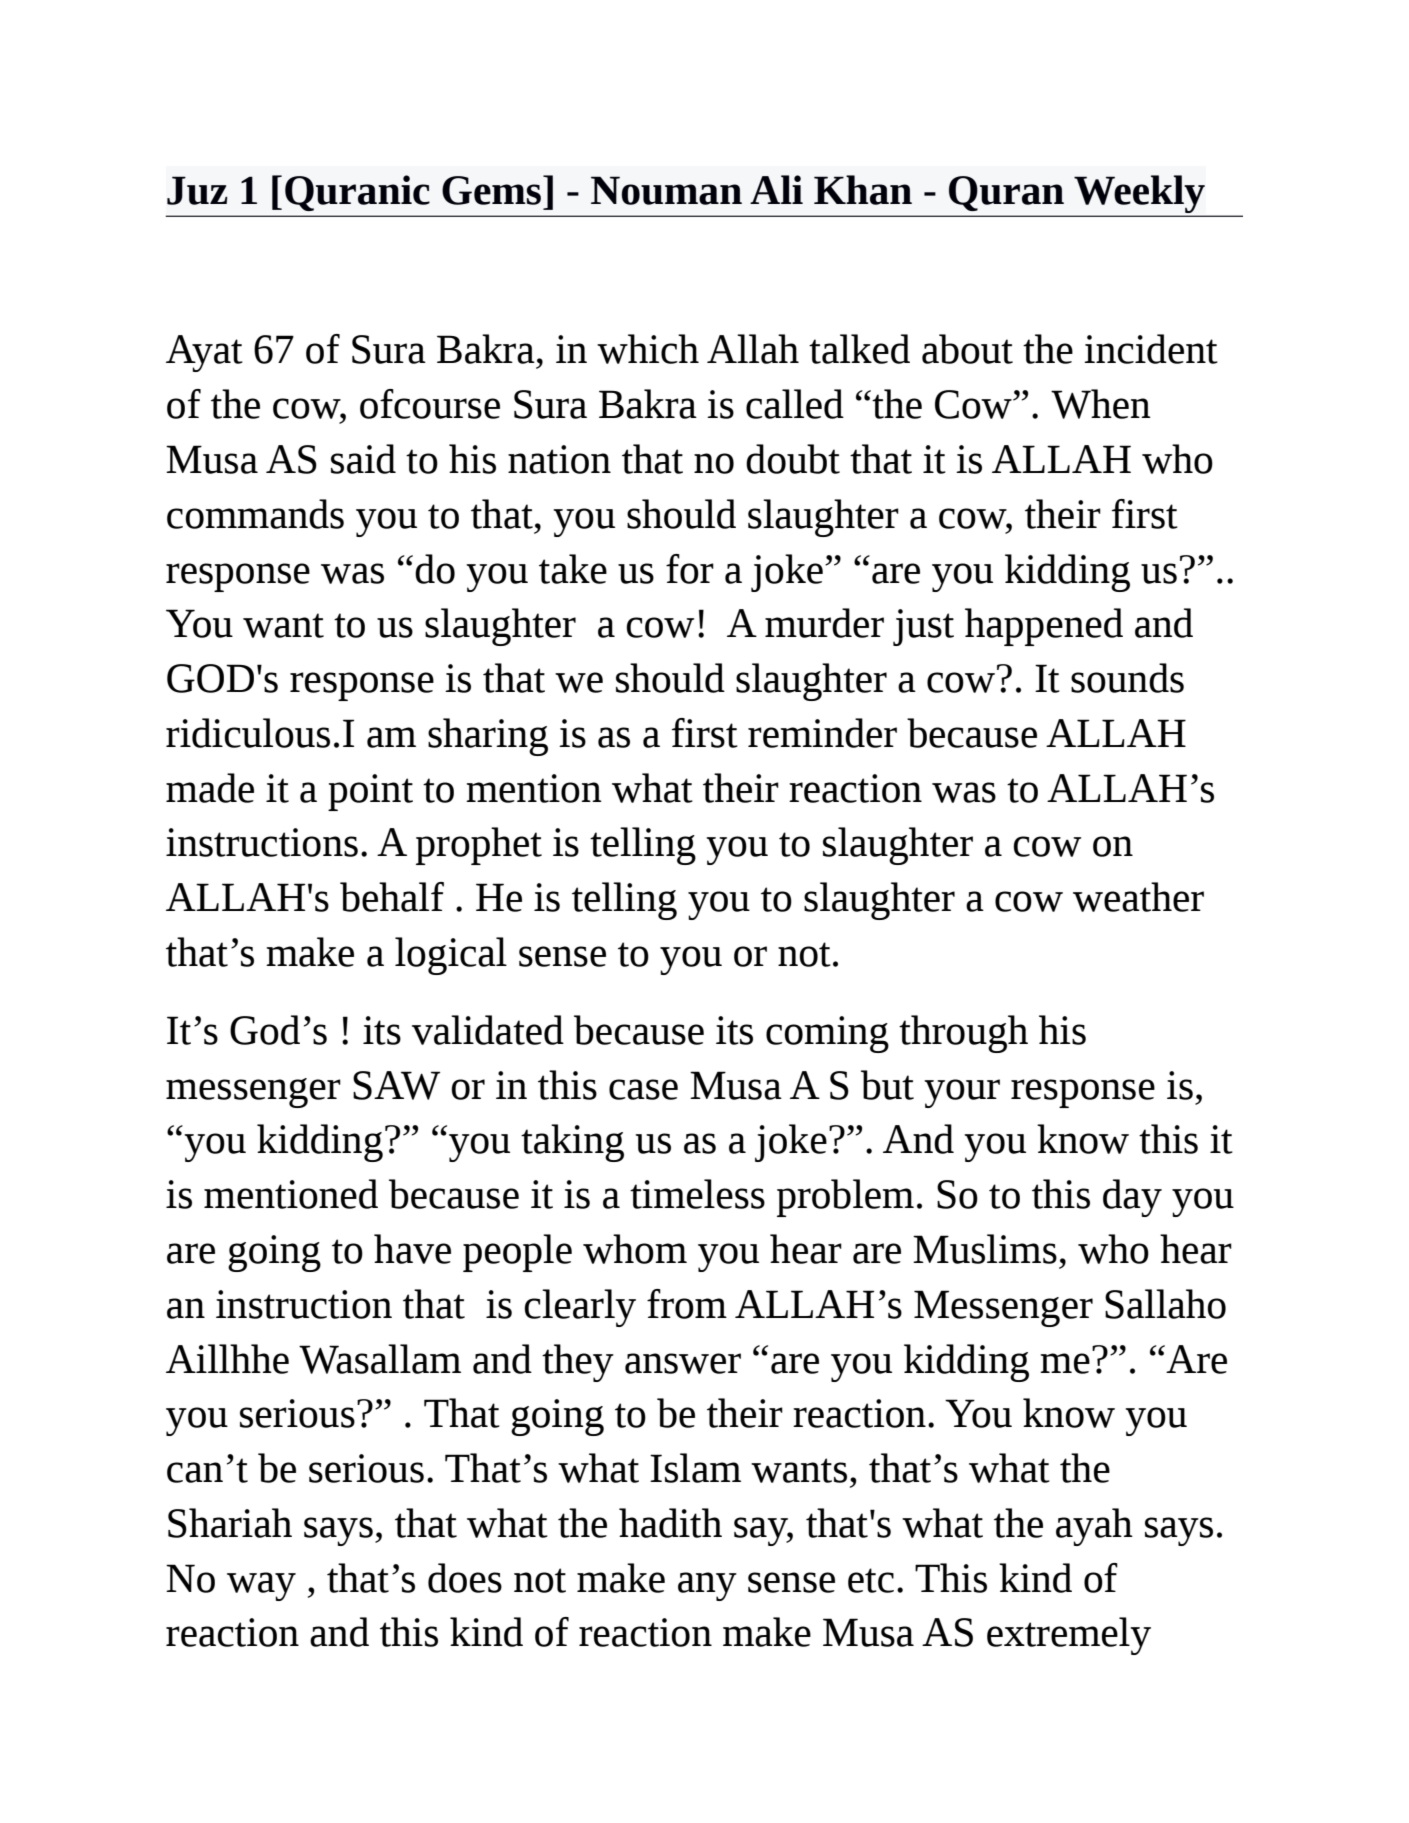 This page has height=1823, width=1409. Describe the element at coordinates (261, 1586) in the page. I see `way` at that location.
